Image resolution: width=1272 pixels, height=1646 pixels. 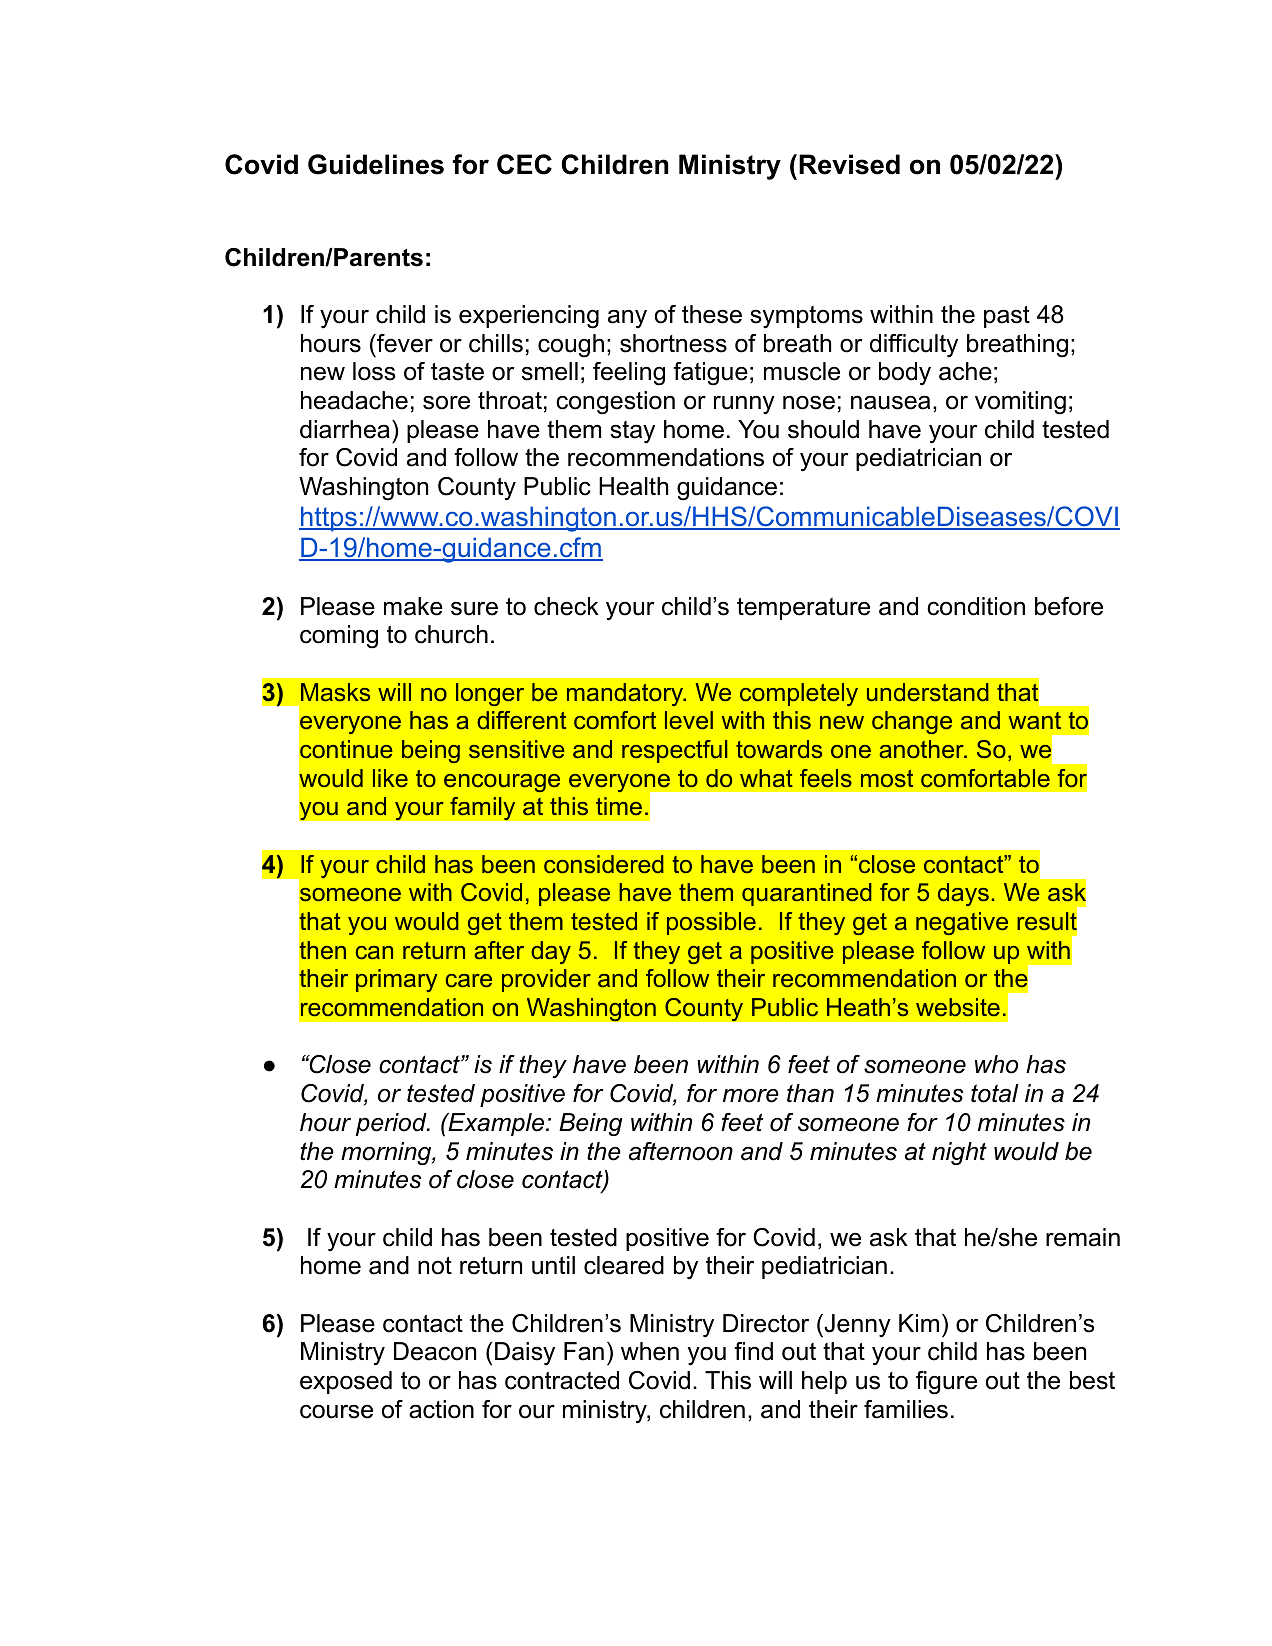 What do you see at coordinates (712, 314) in the image?
I see `these` at bounding box center [712, 314].
